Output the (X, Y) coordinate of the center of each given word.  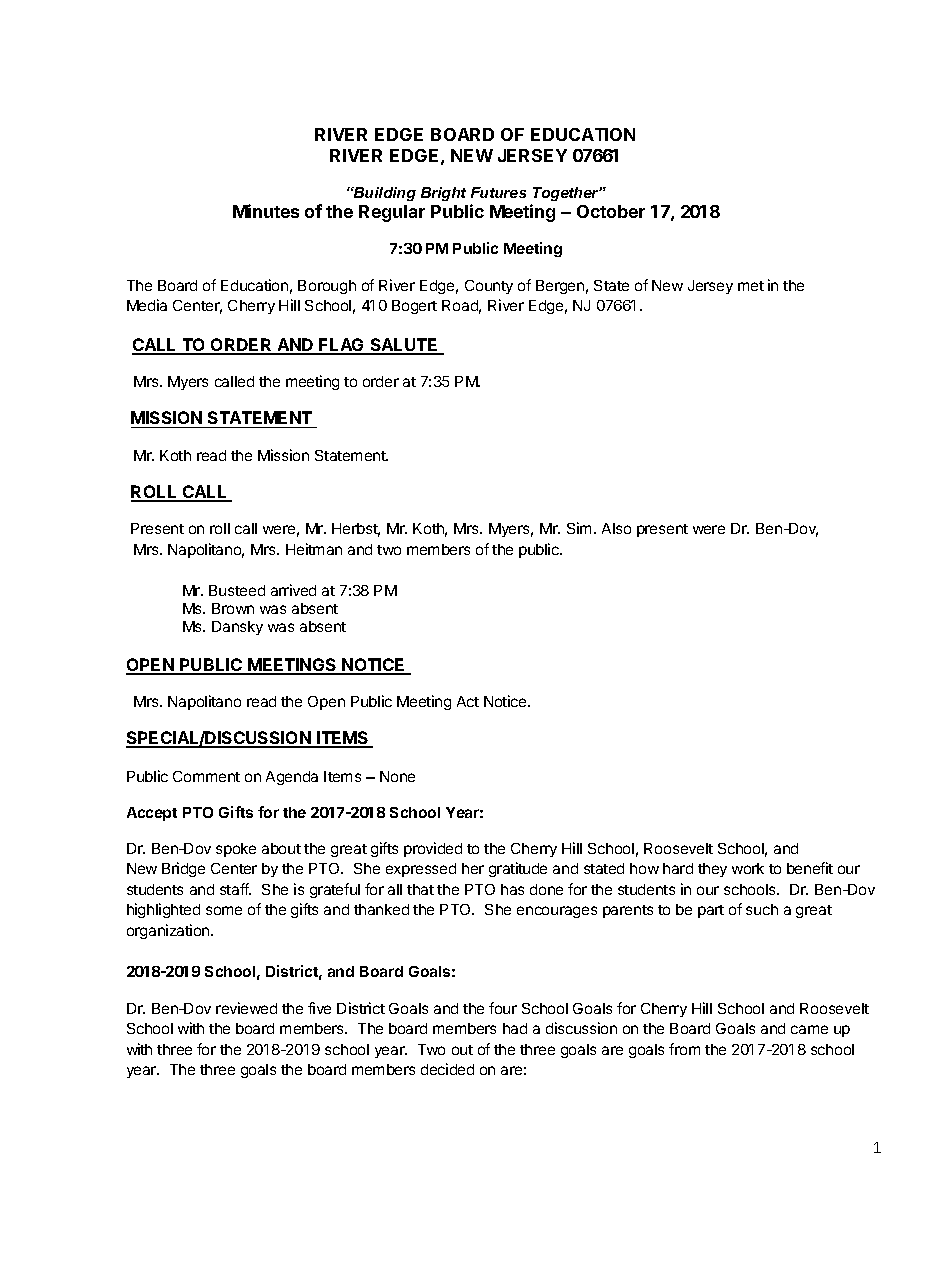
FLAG (342, 346)
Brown (233, 608)
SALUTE (404, 346)
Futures (498, 192)
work (748, 868)
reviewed (246, 1008)
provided (433, 849)
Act (468, 701)
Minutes (266, 211)
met (751, 286)
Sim (579, 528)
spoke (236, 850)
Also (616, 528)
